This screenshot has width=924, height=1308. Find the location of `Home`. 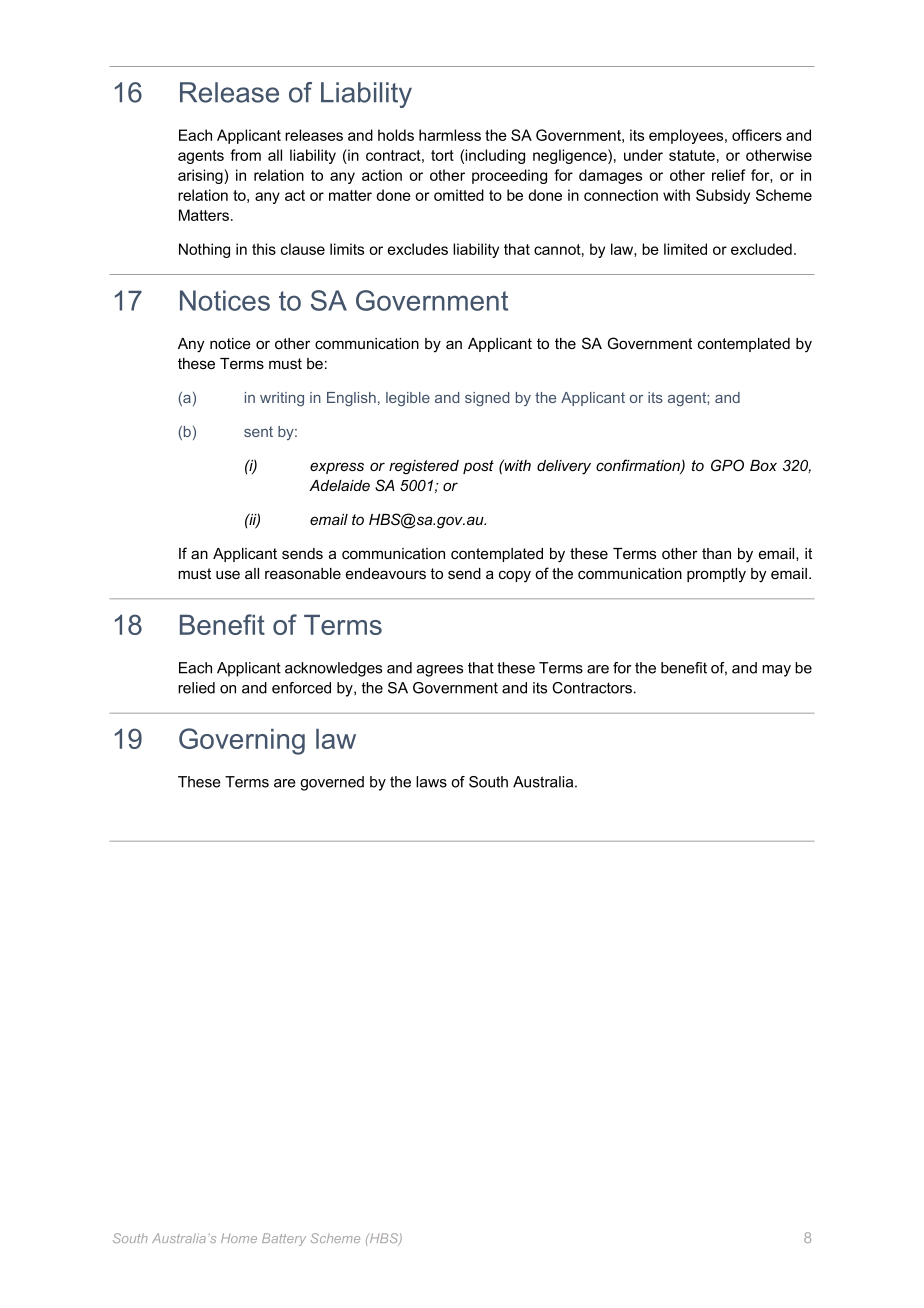

Home is located at coordinates (239, 1238).
